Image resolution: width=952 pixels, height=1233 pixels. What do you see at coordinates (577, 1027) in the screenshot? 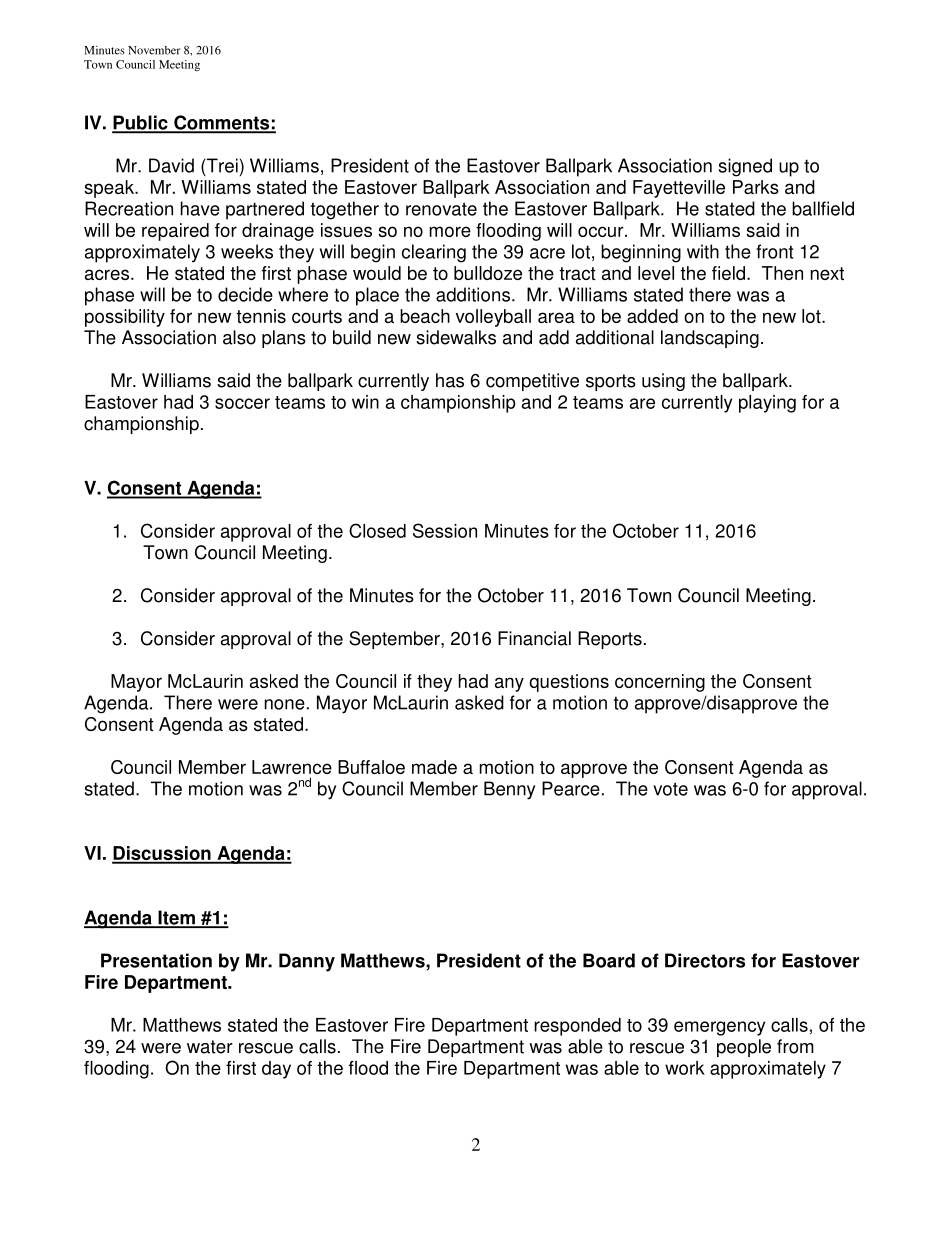
I see `responded` at bounding box center [577, 1027].
